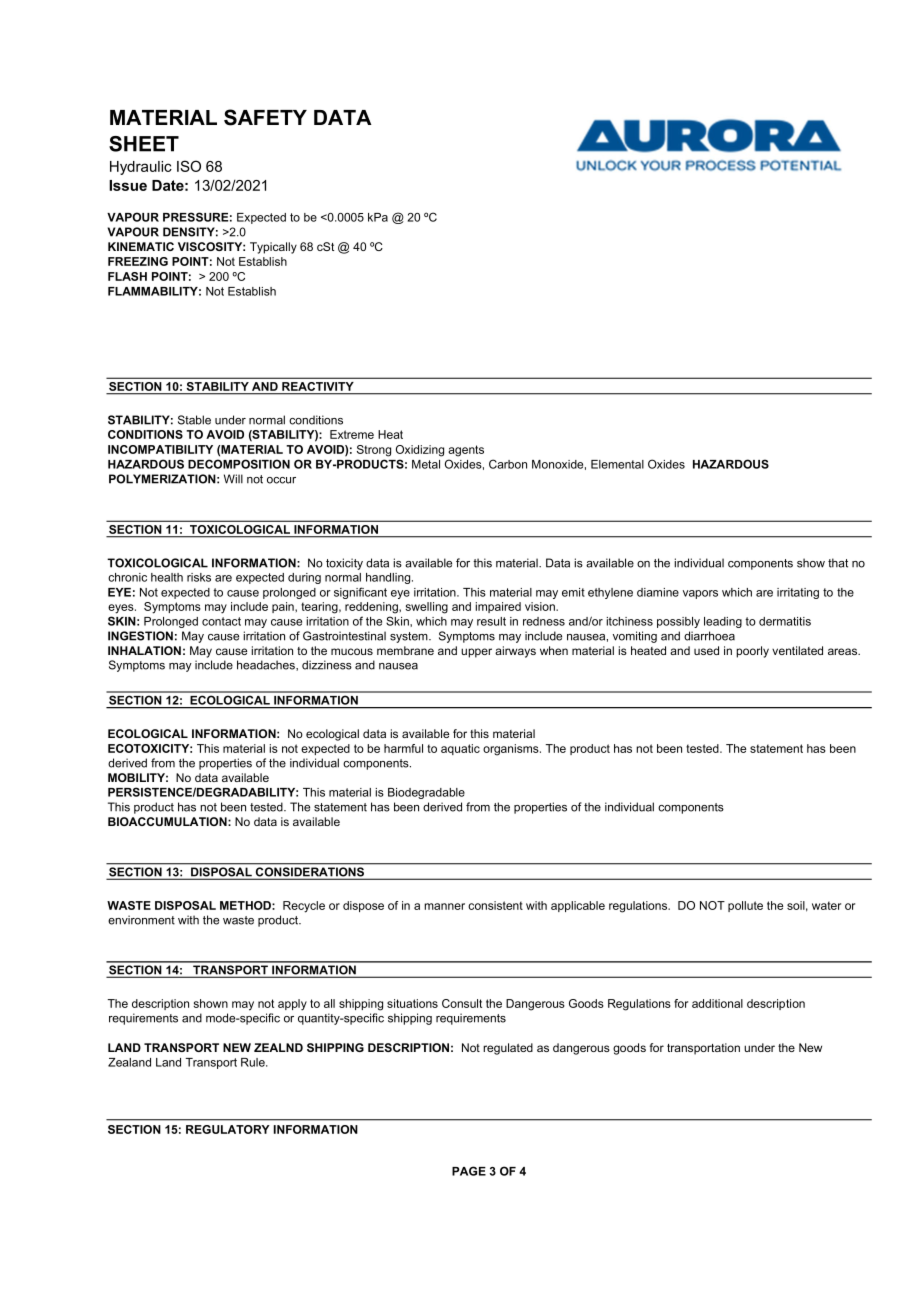 This image has height=1308, width=924. What do you see at coordinates (717, 1003) in the image?
I see `additional` at bounding box center [717, 1003].
